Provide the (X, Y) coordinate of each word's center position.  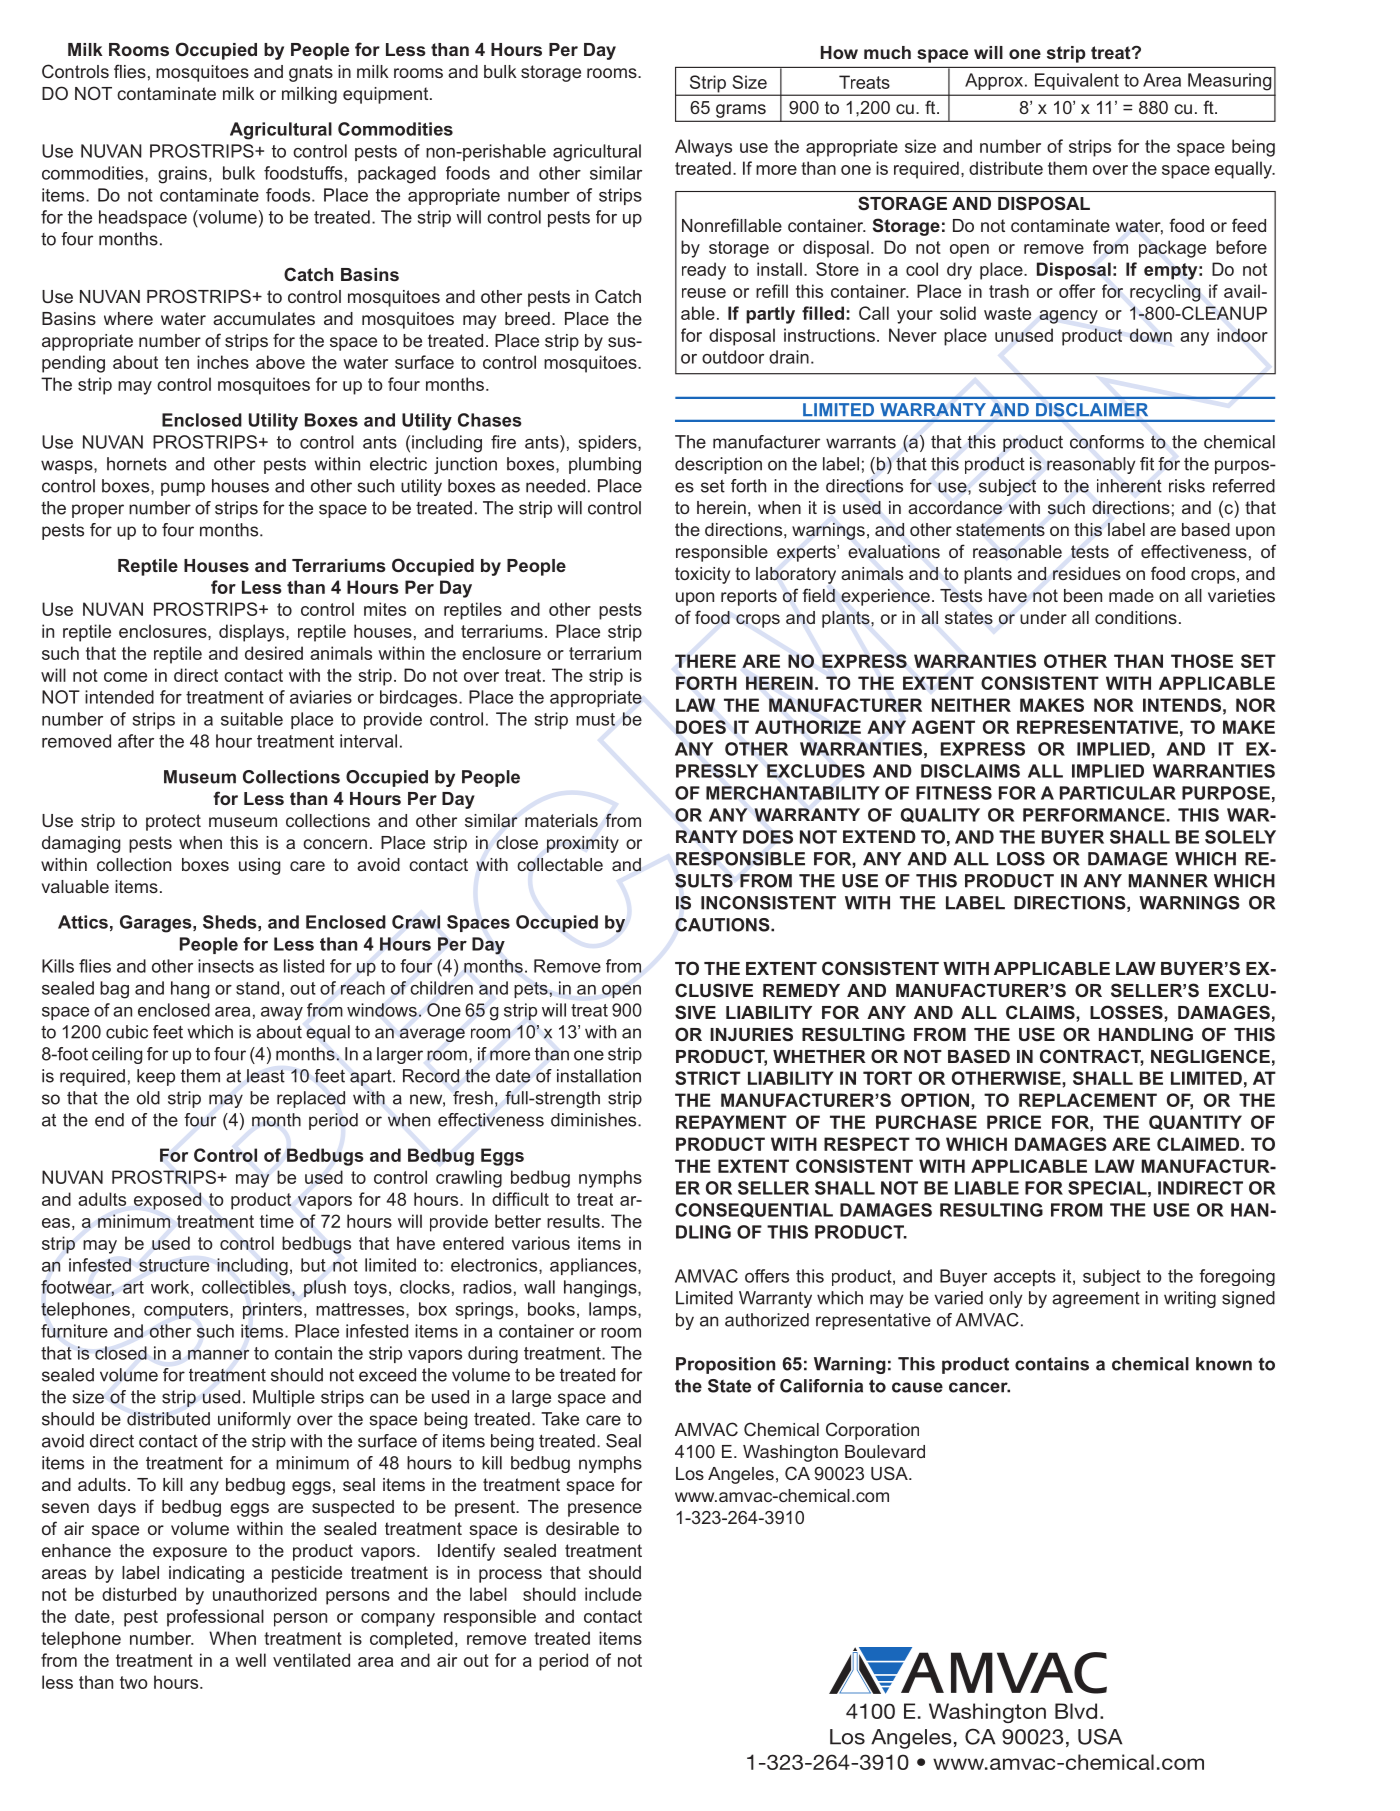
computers (187, 1311)
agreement (1096, 1299)
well (250, 1660)
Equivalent (1077, 81)
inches (223, 362)
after (136, 741)
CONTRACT (1092, 1057)
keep (156, 1077)
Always (703, 148)
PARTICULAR (1118, 793)
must (595, 719)
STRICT (708, 1078)
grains (182, 175)
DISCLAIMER (1092, 409)
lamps (614, 1310)
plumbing (605, 465)
